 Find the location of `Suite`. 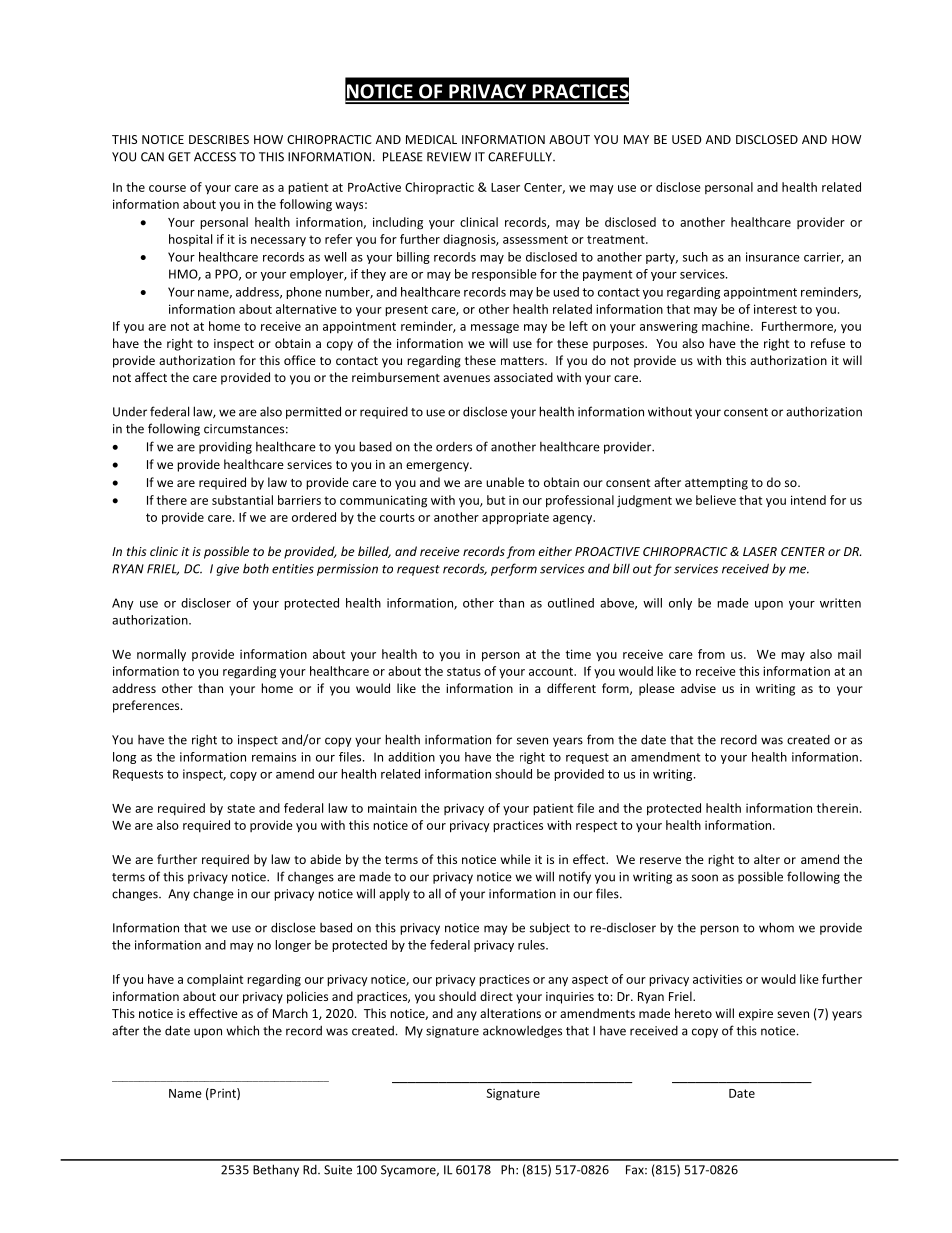

Suite is located at coordinates (338, 1170).
